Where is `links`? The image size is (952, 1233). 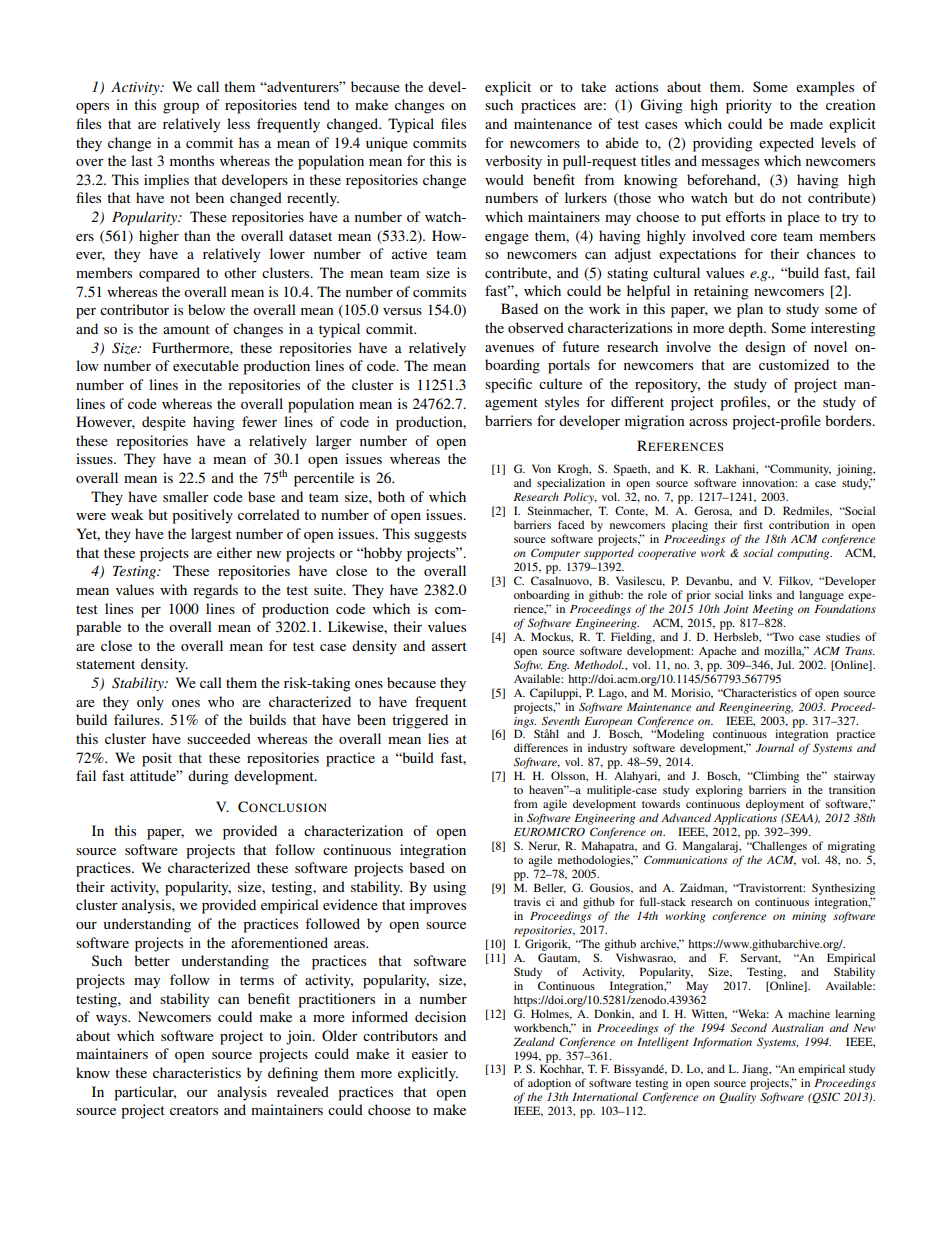
links is located at coordinates (760, 594).
